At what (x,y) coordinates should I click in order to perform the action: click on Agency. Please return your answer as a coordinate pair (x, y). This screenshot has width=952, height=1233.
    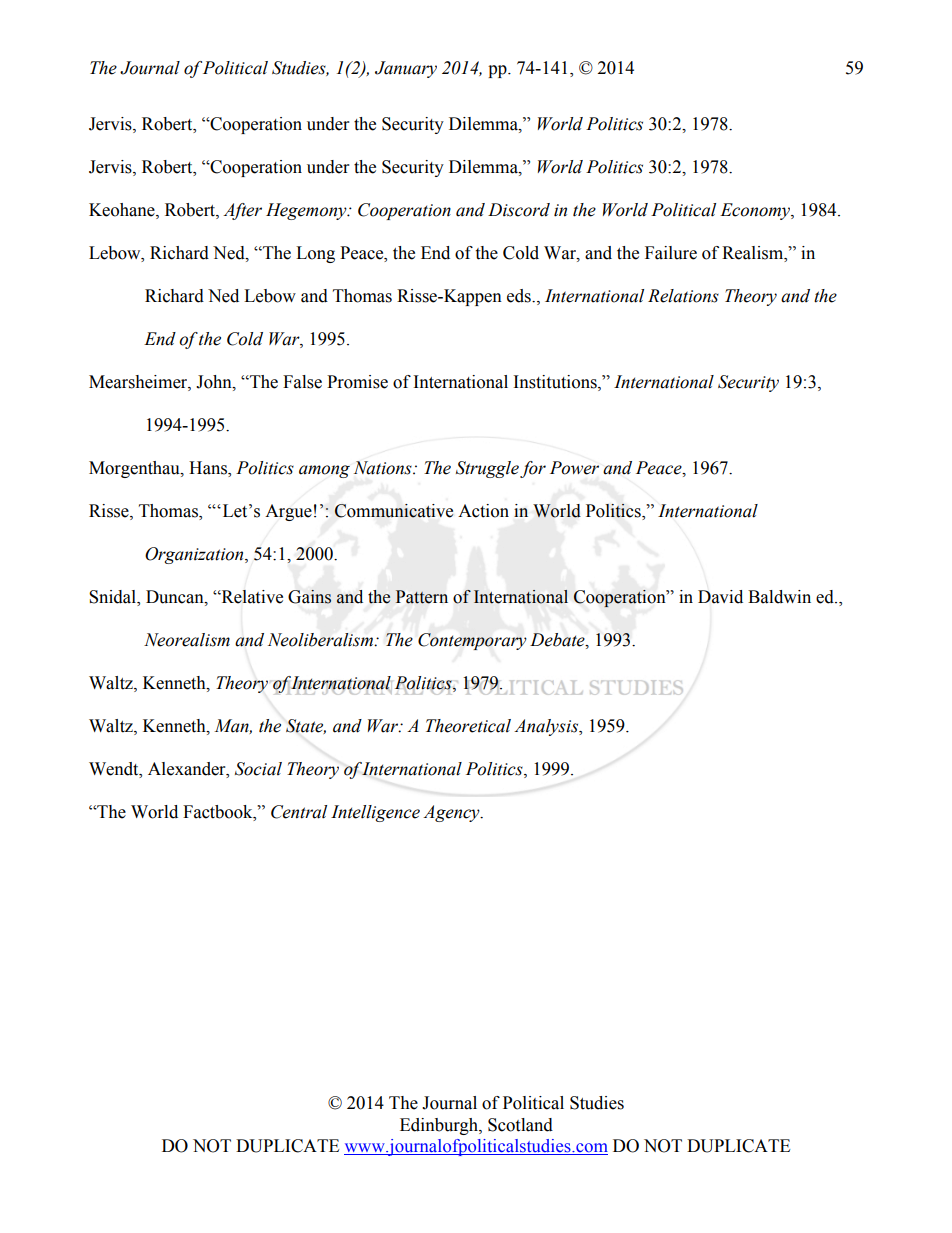
    Looking at the image, I should click on (452, 813).
